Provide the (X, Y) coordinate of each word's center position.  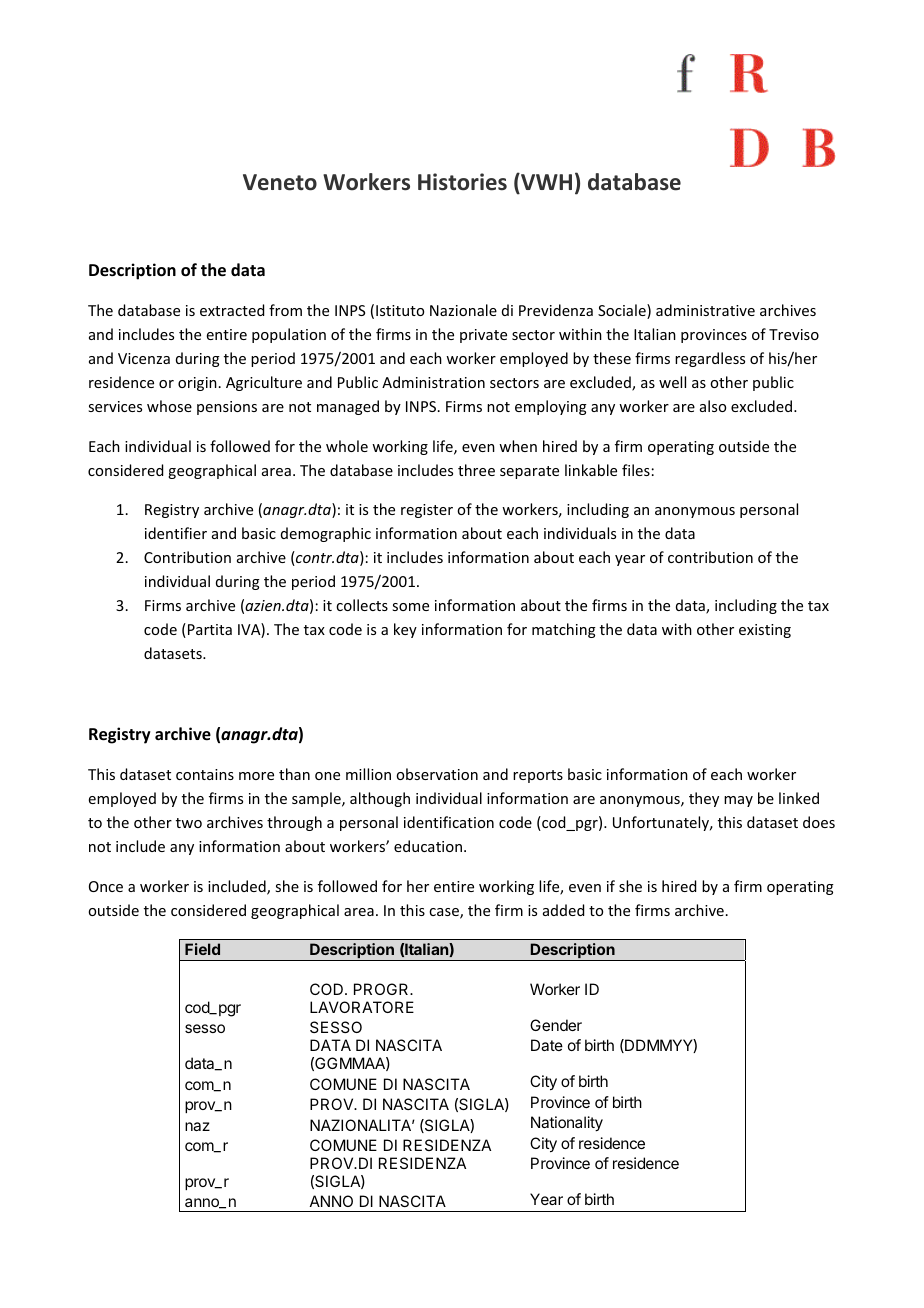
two (189, 823)
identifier (176, 533)
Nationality (567, 1124)
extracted (232, 310)
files (636, 470)
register (427, 511)
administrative (705, 310)
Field (202, 949)
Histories (462, 182)
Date (547, 1045)
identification (449, 822)
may (738, 801)
